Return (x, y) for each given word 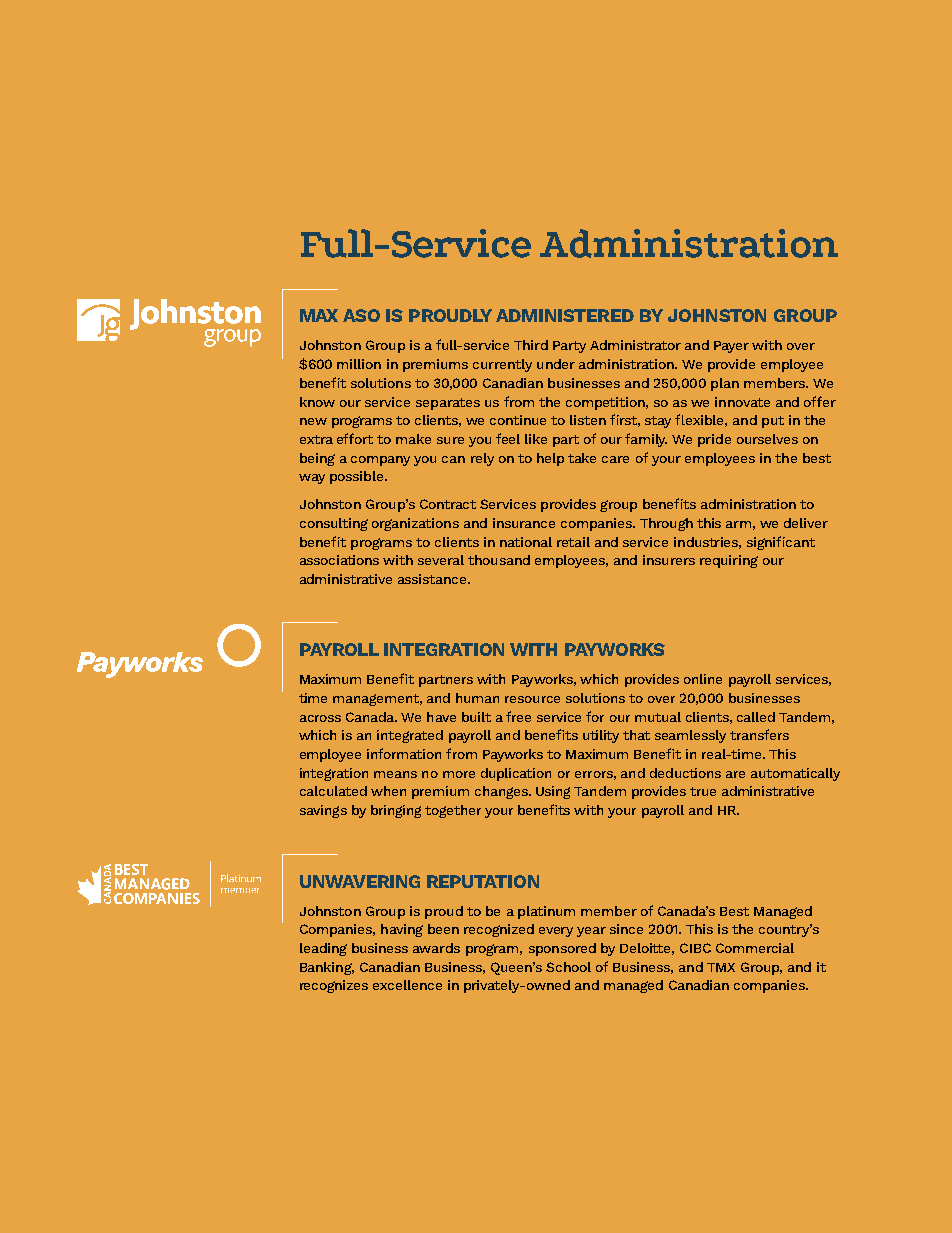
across (320, 718)
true (703, 791)
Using (553, 792)
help (550, 459)
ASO (361, 315)
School (568, 967)
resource (532, 699)
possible (358, 477)
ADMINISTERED (565, 315)
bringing (396, 811)
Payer (731, 347)
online (703, 679)
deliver (806, 523)
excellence (407, 985)
